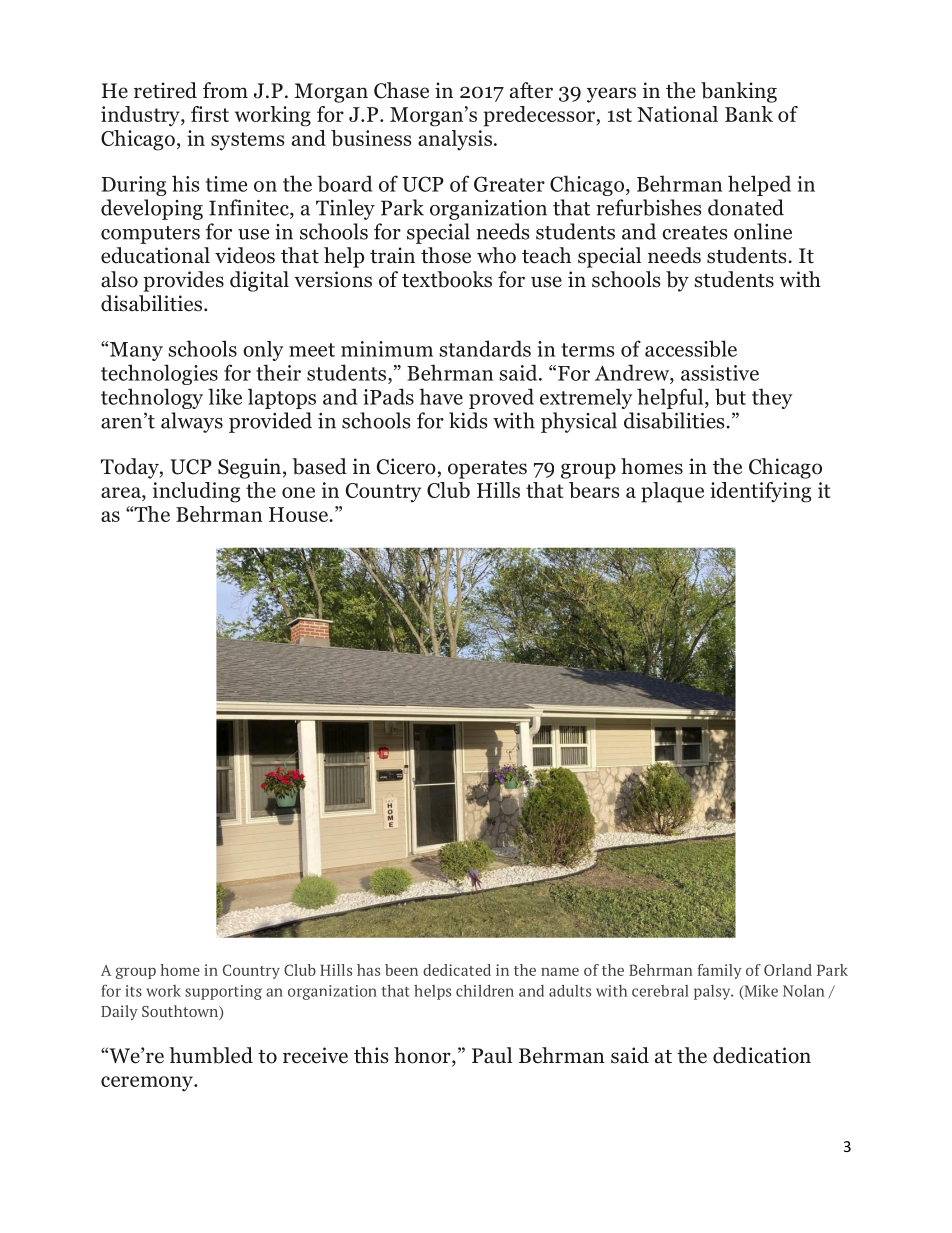 The height and width of the screenshot is (1233, 952). What do you see at coordinates (455, 140) in the screenshot?
I see `analysis` at bounding box center [455, 140].
